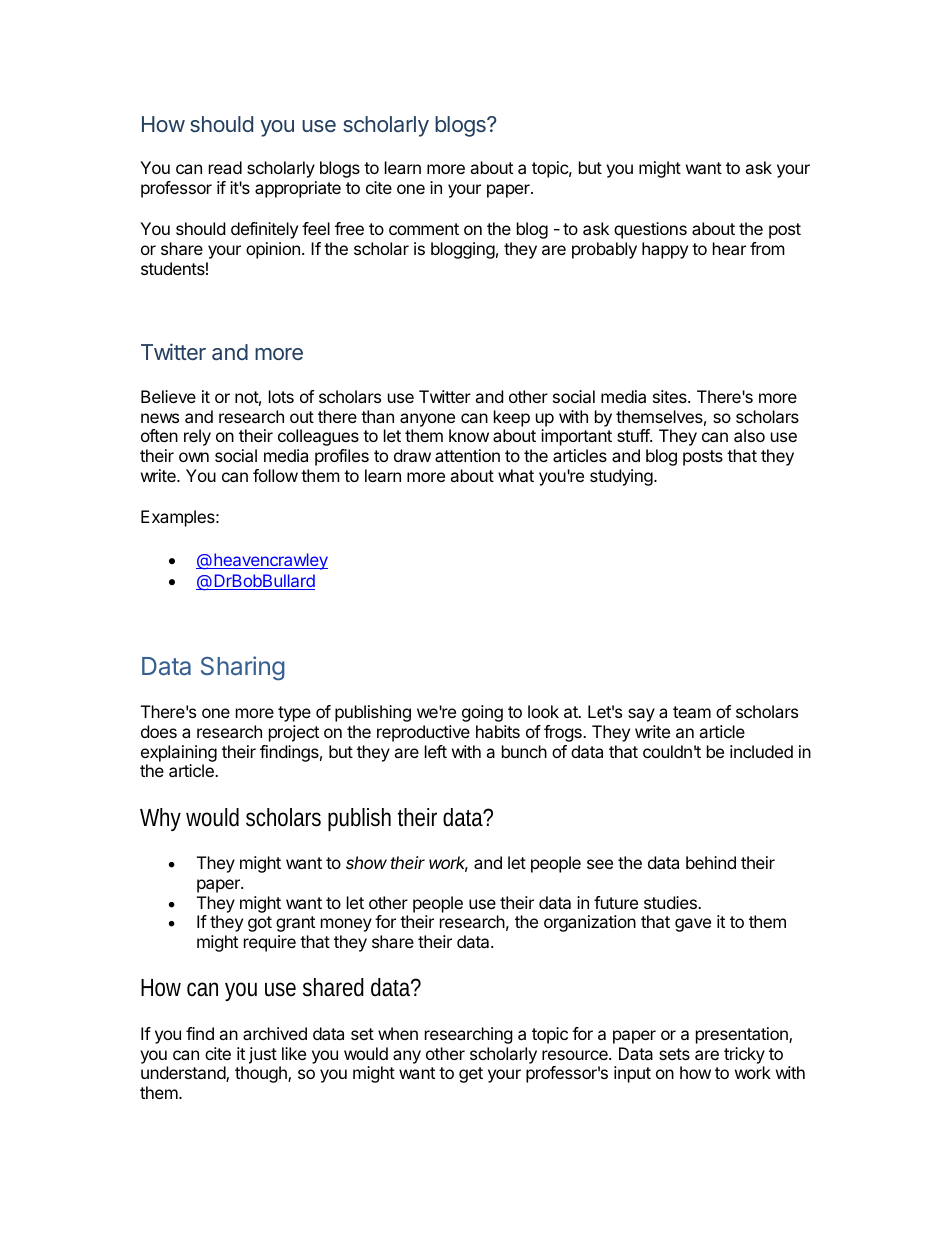 The height and width of the page is (1233, 952). Describe the element at coordinates (275, 475) in the page. I see `follow` at that location.
